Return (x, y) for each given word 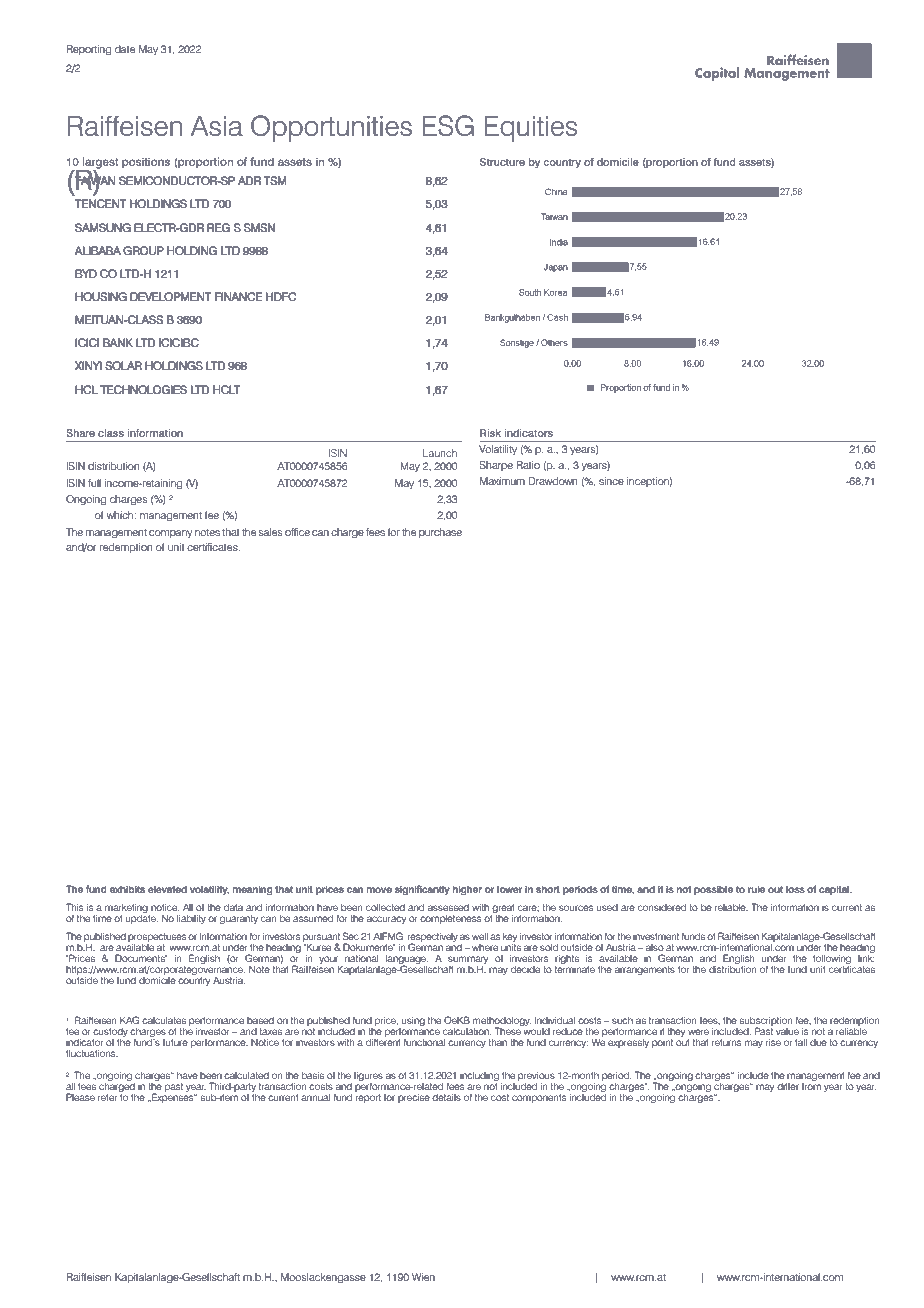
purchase (440, 533)
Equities (530, 129)
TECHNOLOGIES (144, 389)
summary (468, 961)
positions (146, 163)
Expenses (173, 1097)
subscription (766, 1023)
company (170, 534)
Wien (423, 1277)
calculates (164, 1020)
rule (756, 889)
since (611, 481)
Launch (440, 453)
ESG (448, 125)
